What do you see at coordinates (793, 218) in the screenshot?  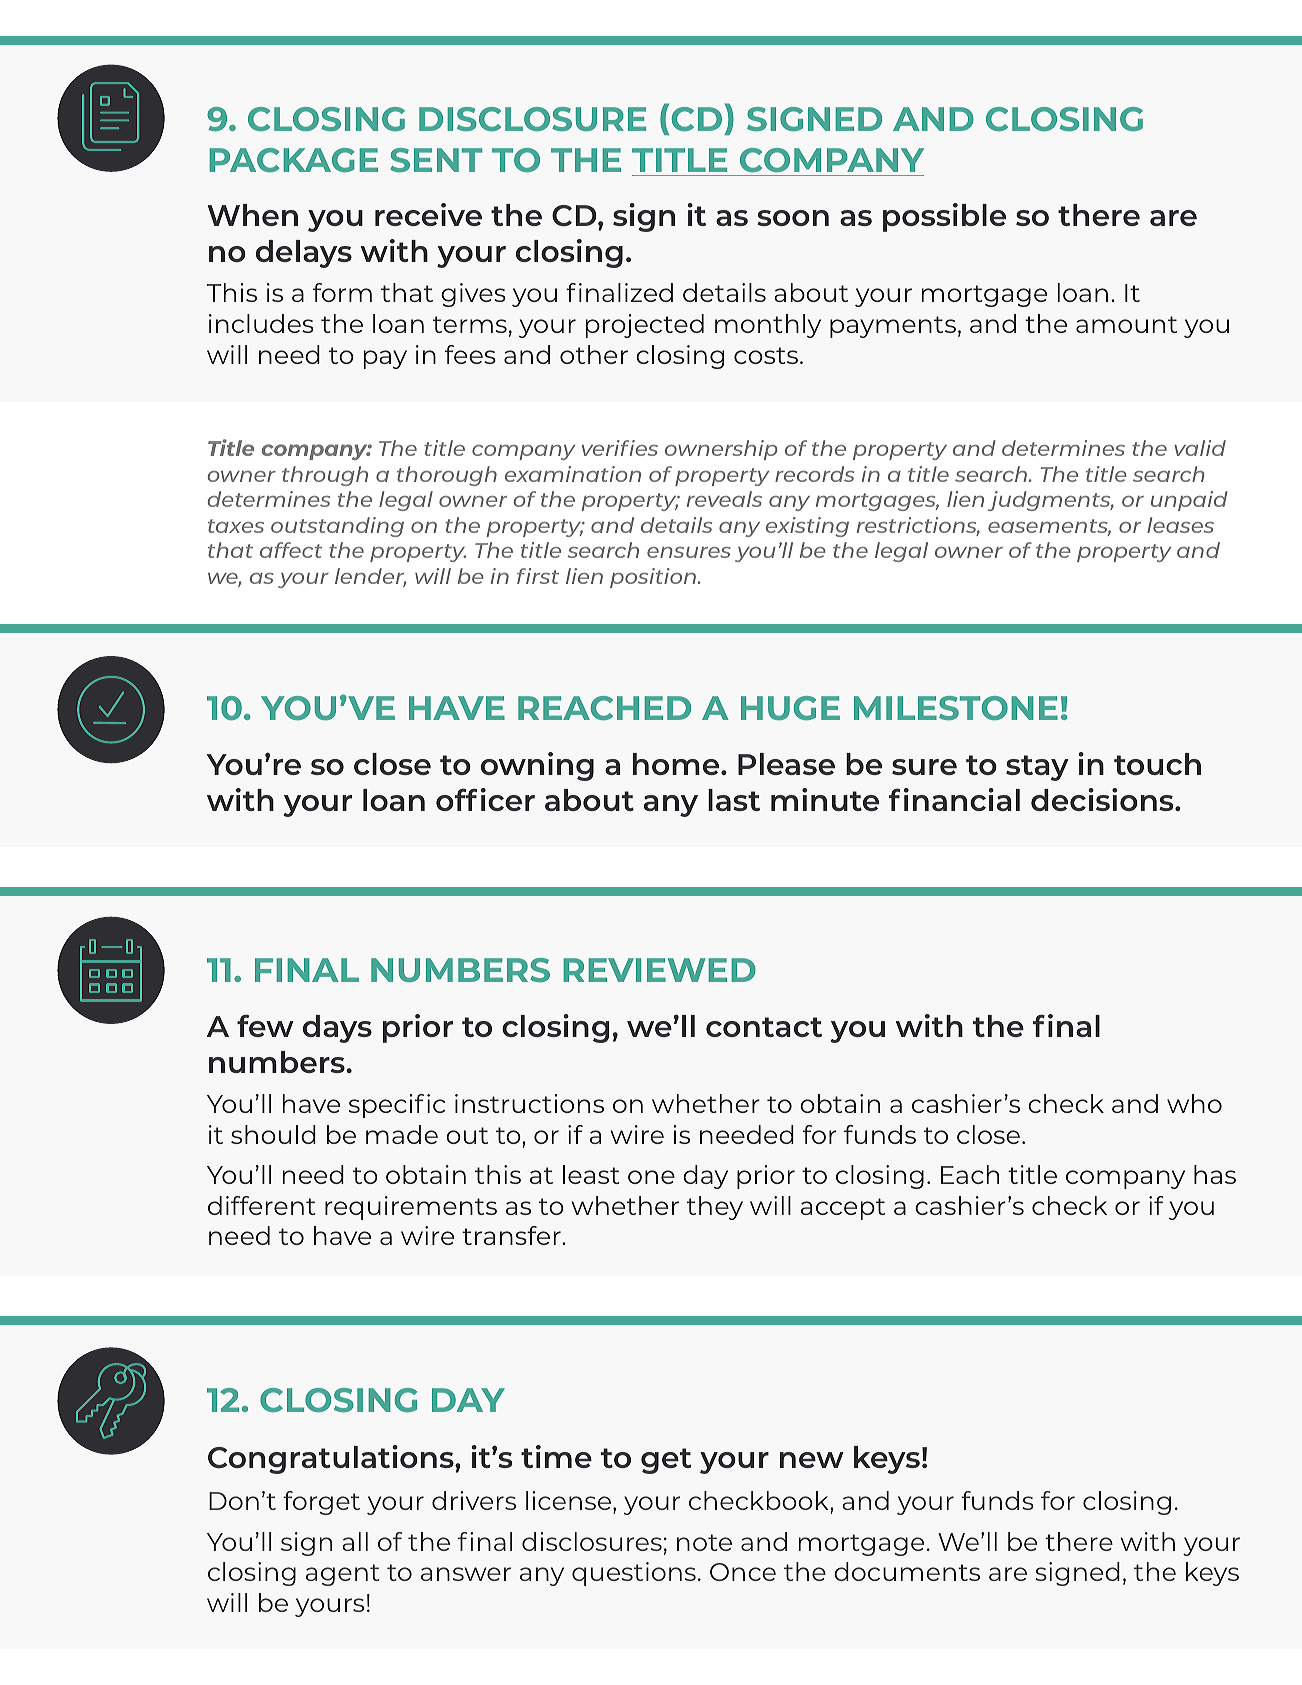 I see `soon` at bounding box center [793, 218].
